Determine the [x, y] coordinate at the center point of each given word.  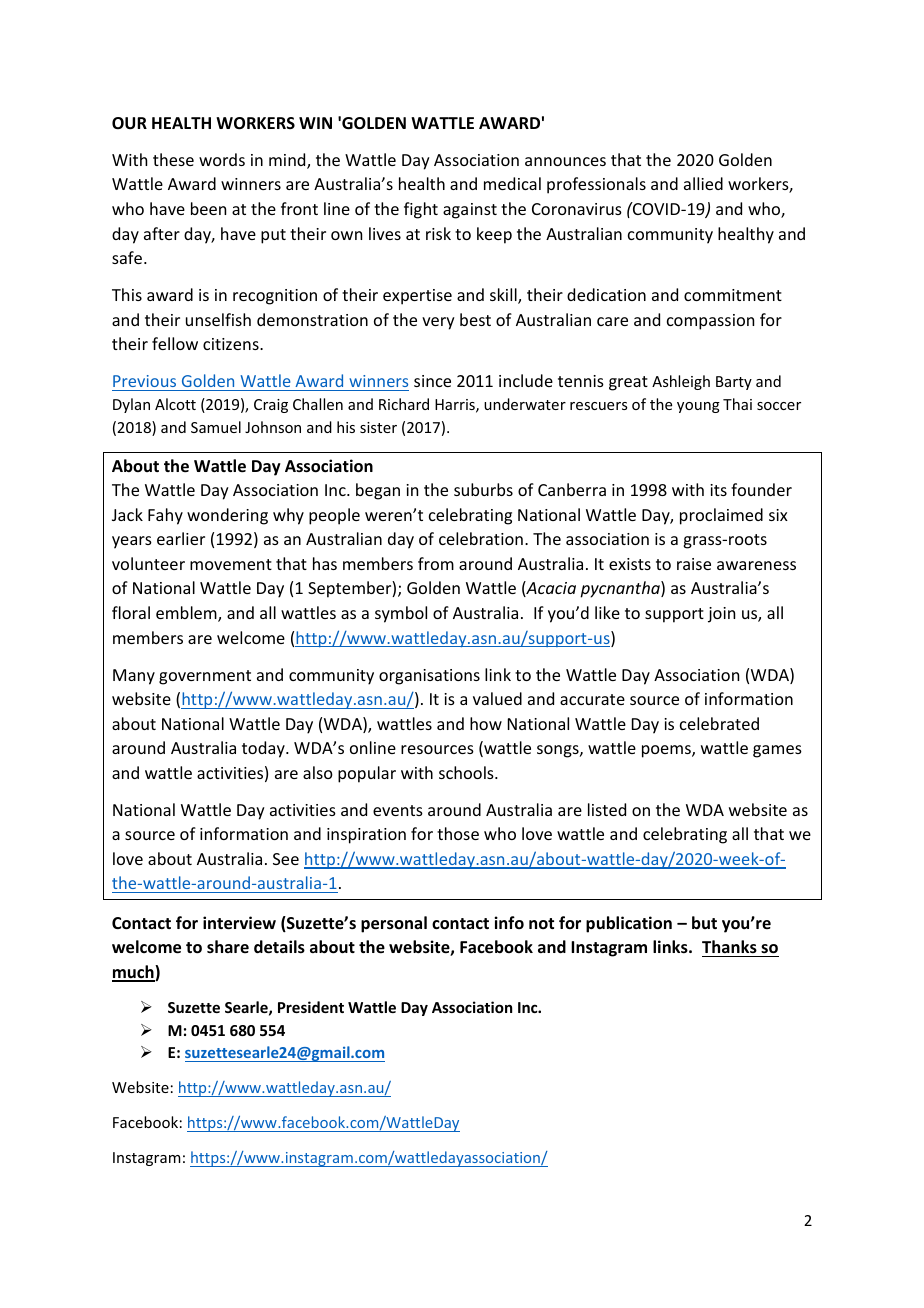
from [436, 563]
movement [231, 564]
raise [694, 564]
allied [703, 183]
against [470, 211]
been [208, 208]
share [228, 946]
